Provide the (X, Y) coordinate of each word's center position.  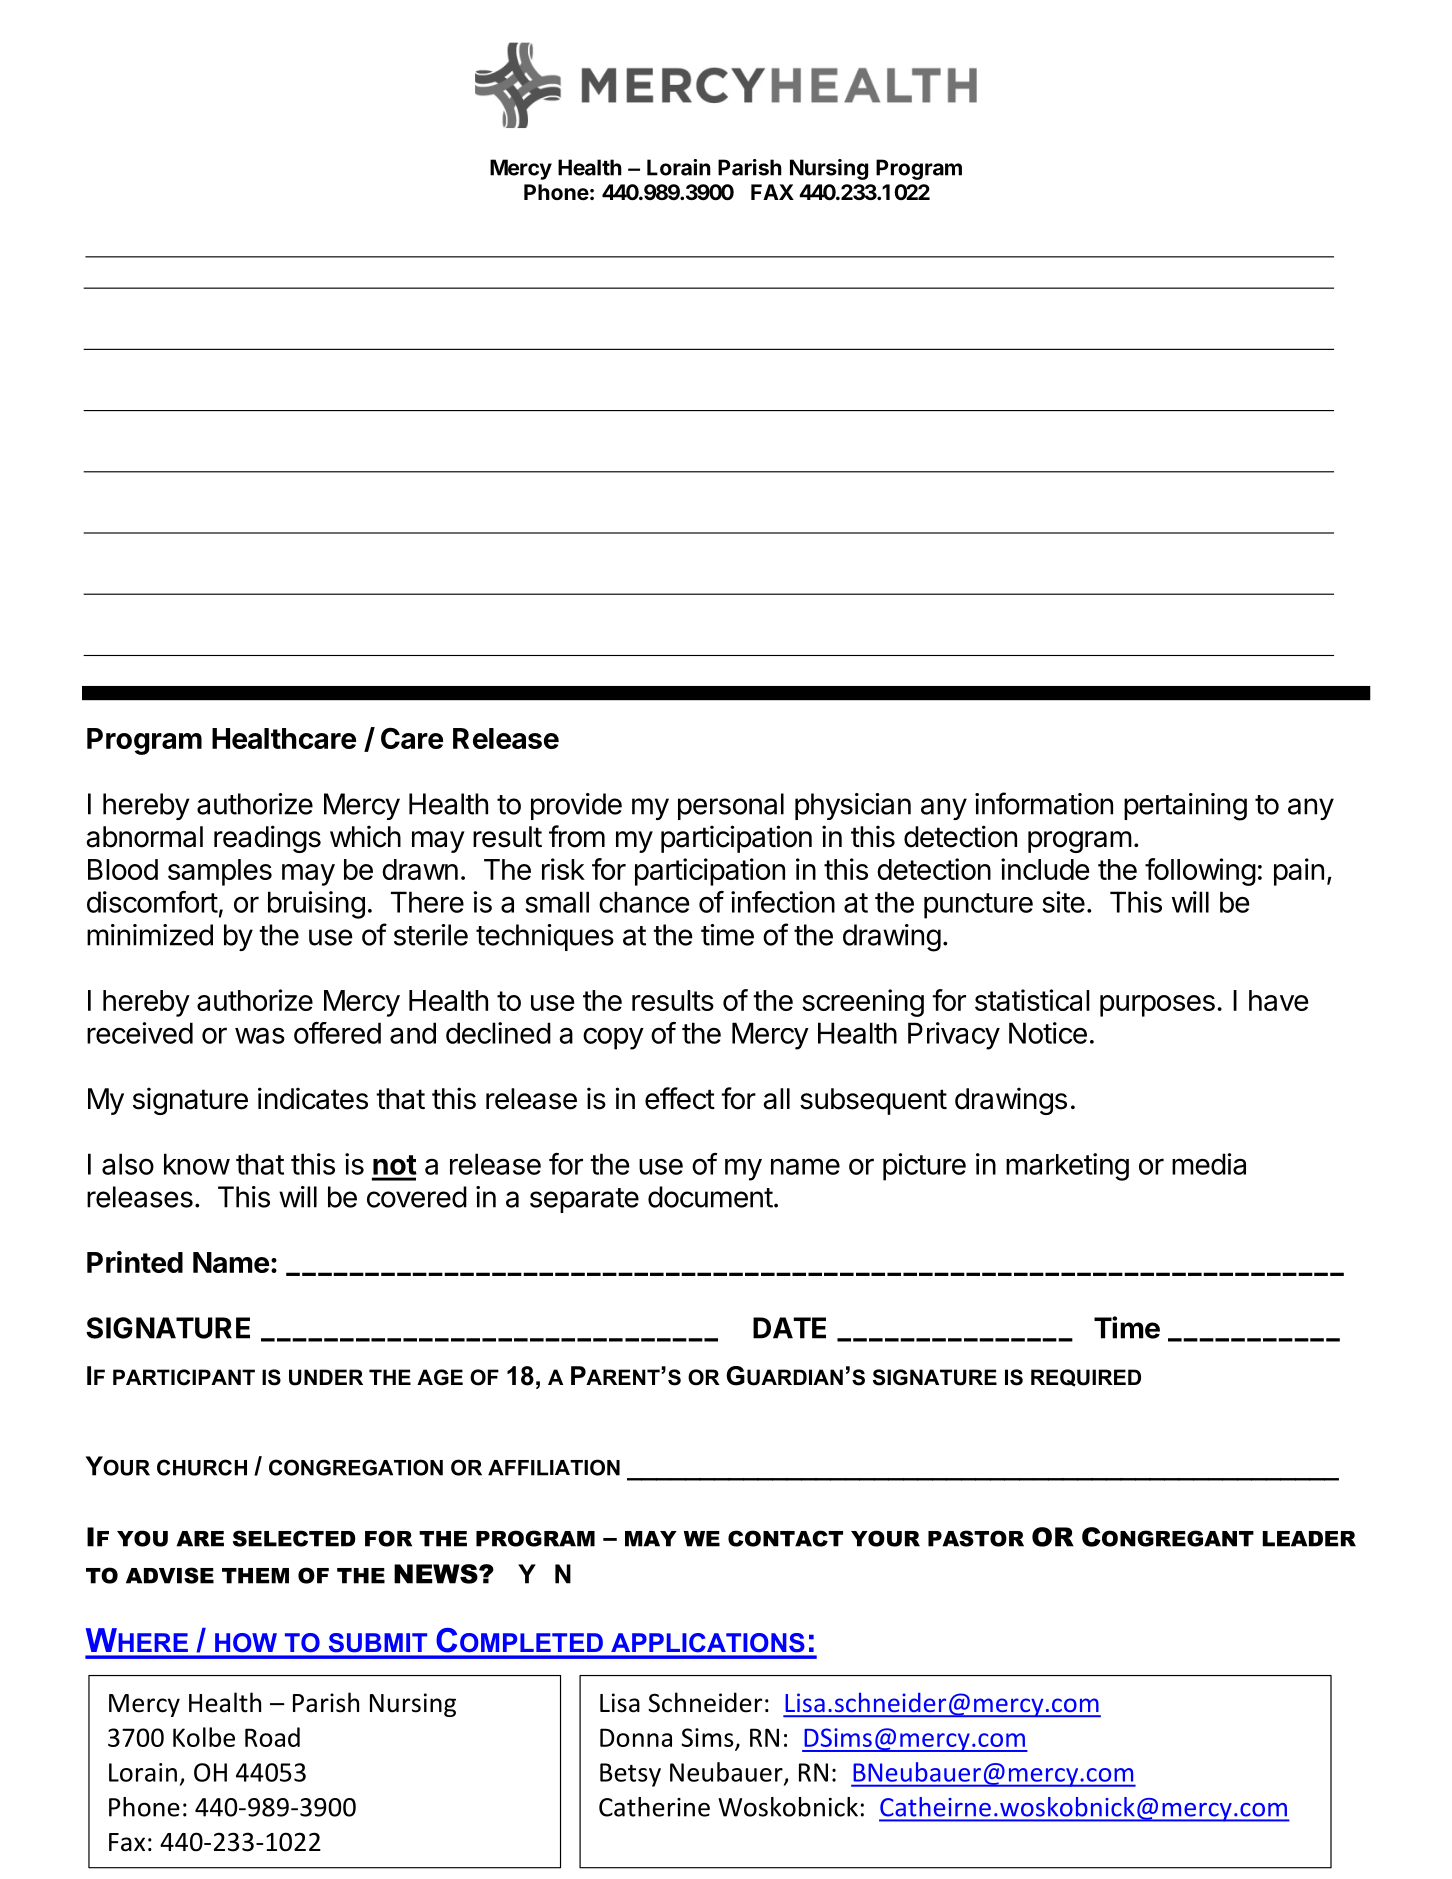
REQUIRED (1086, 1378)
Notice (1048, 1033)
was (260, 1035)
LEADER (1309, 1539)
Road (272, 1737)
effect (680, 1098)
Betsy (630, 1775)
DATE (789, 1328)
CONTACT (785, 1538)
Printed (135, 1262)
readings (267, 839)
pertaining (1185, 807)
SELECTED (294, 1538)
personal (731, 806)
